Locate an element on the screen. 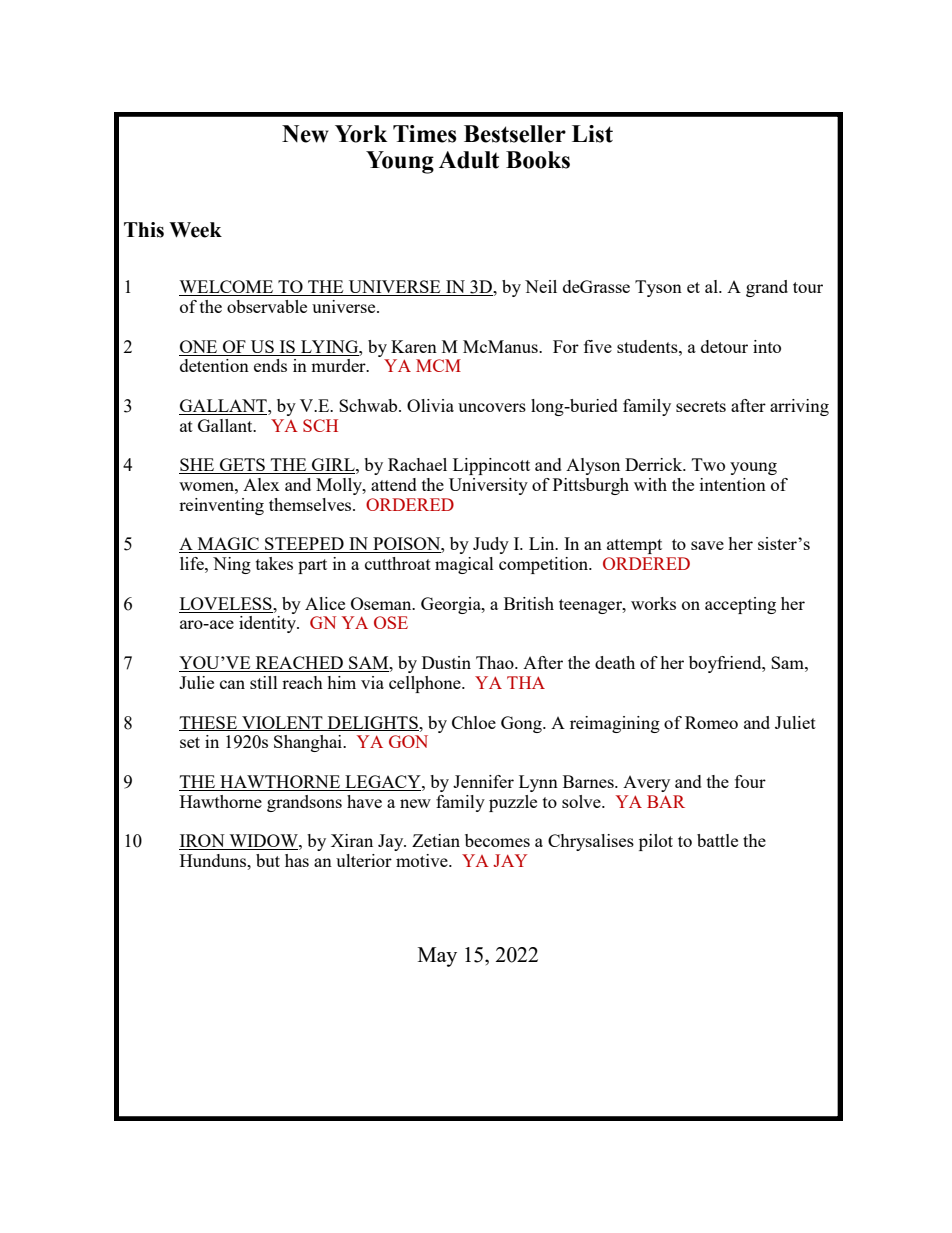 The image size is (952, 1233). takes is located at coordinates (274, 563).
